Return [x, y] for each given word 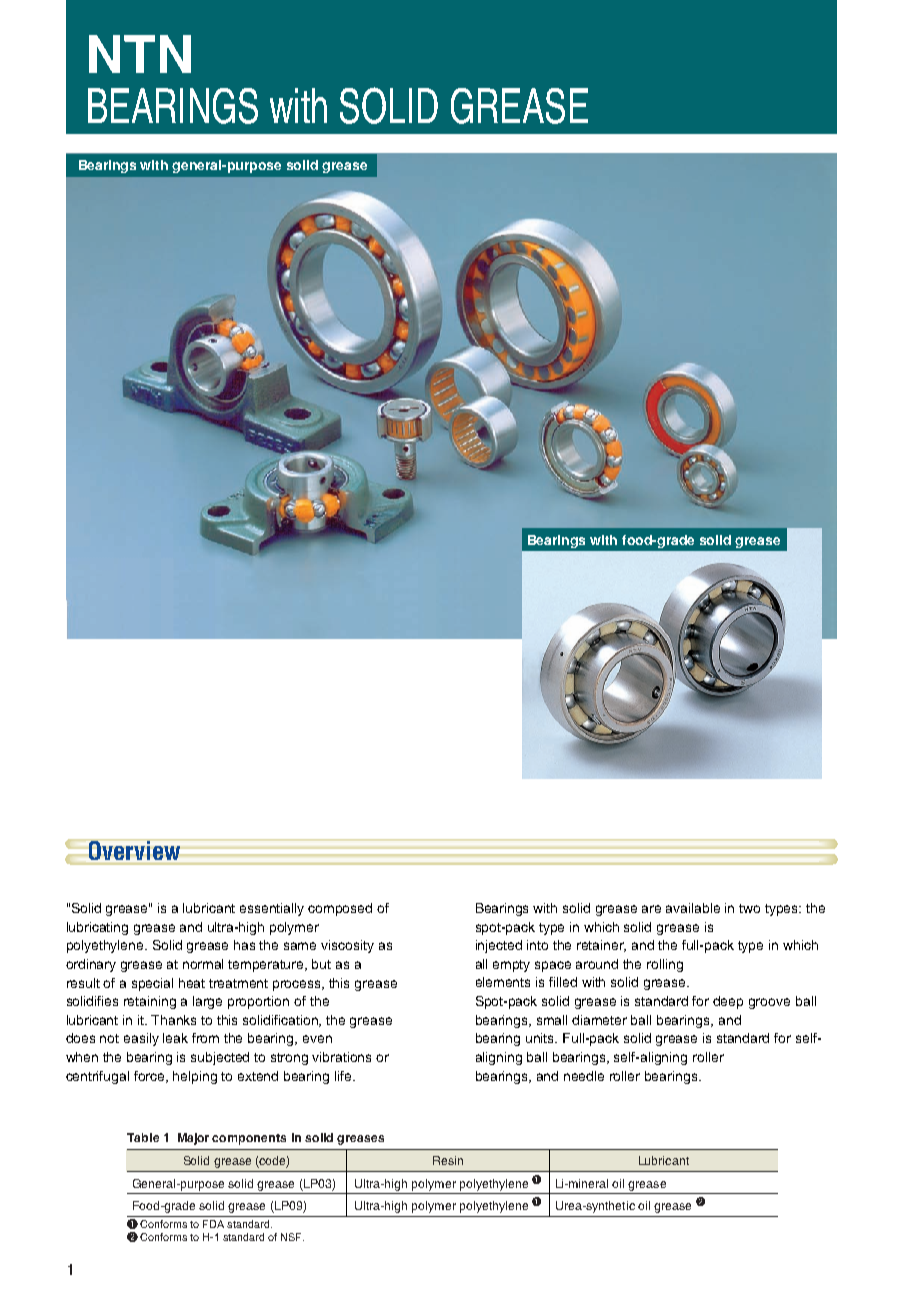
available [693, 908]
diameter [599, 1020]
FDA [213, 1224]
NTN [140, 54]
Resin [448, 1160]
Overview [134, 850]
